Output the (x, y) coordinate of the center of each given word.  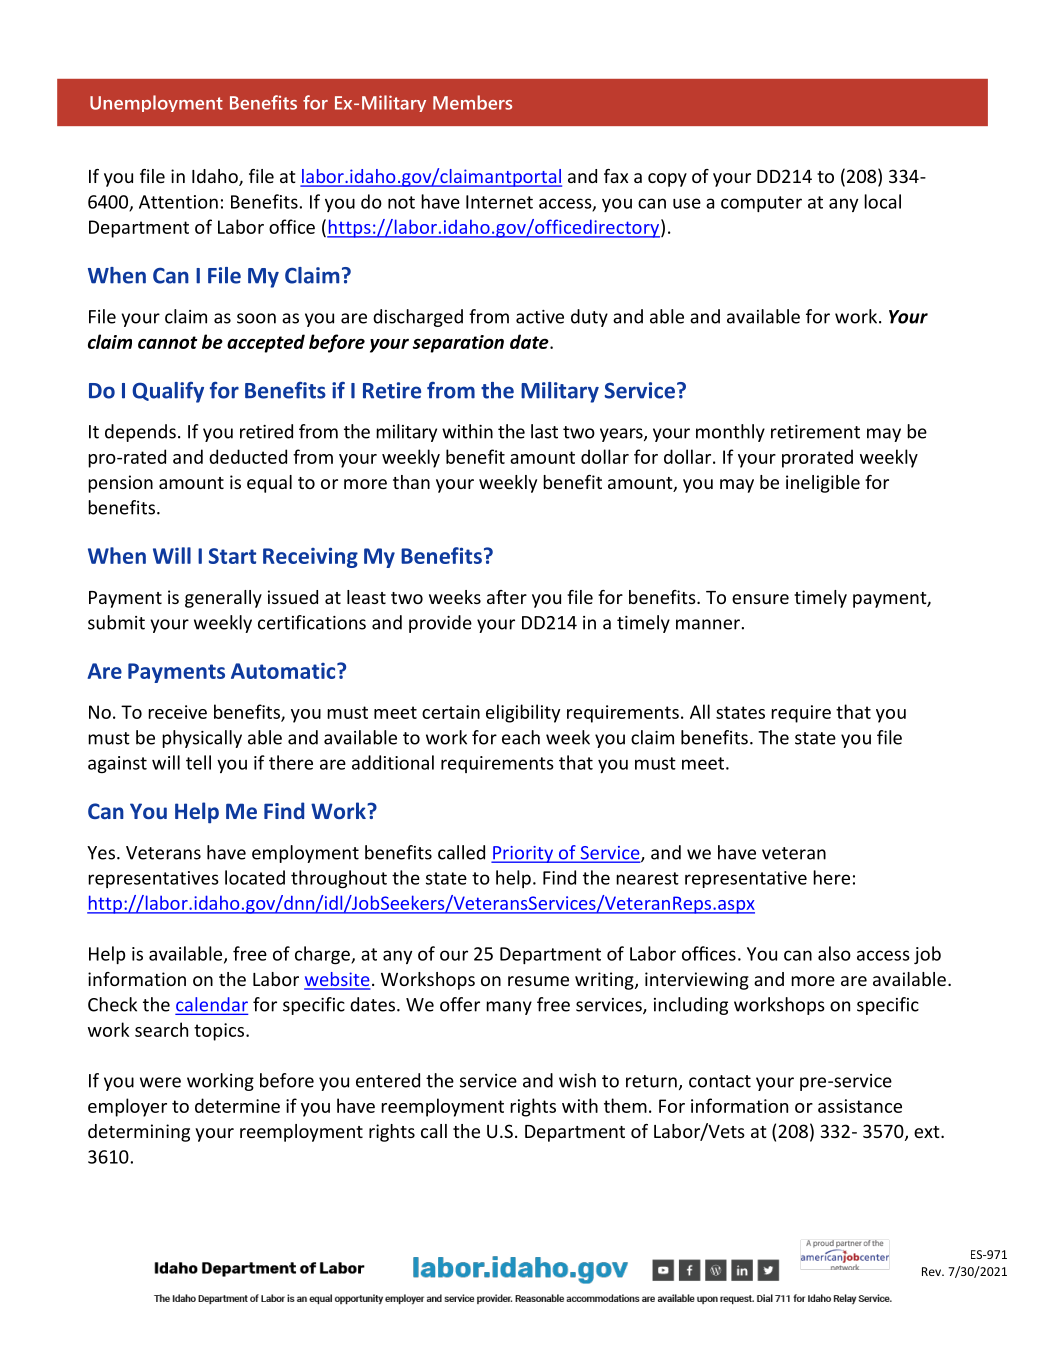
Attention (178, 202)
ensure (760, 599)
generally (223, 599)
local (882, 201)
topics (220, 1032)
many (509, 1008)
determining (139, 1133)
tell (198, 762)
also (834, 953)
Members (472, 102)
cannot (168, 342)
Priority (523, 854)
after (507, 597)
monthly (730, 433)
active (540, 317)
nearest (647, 878)
